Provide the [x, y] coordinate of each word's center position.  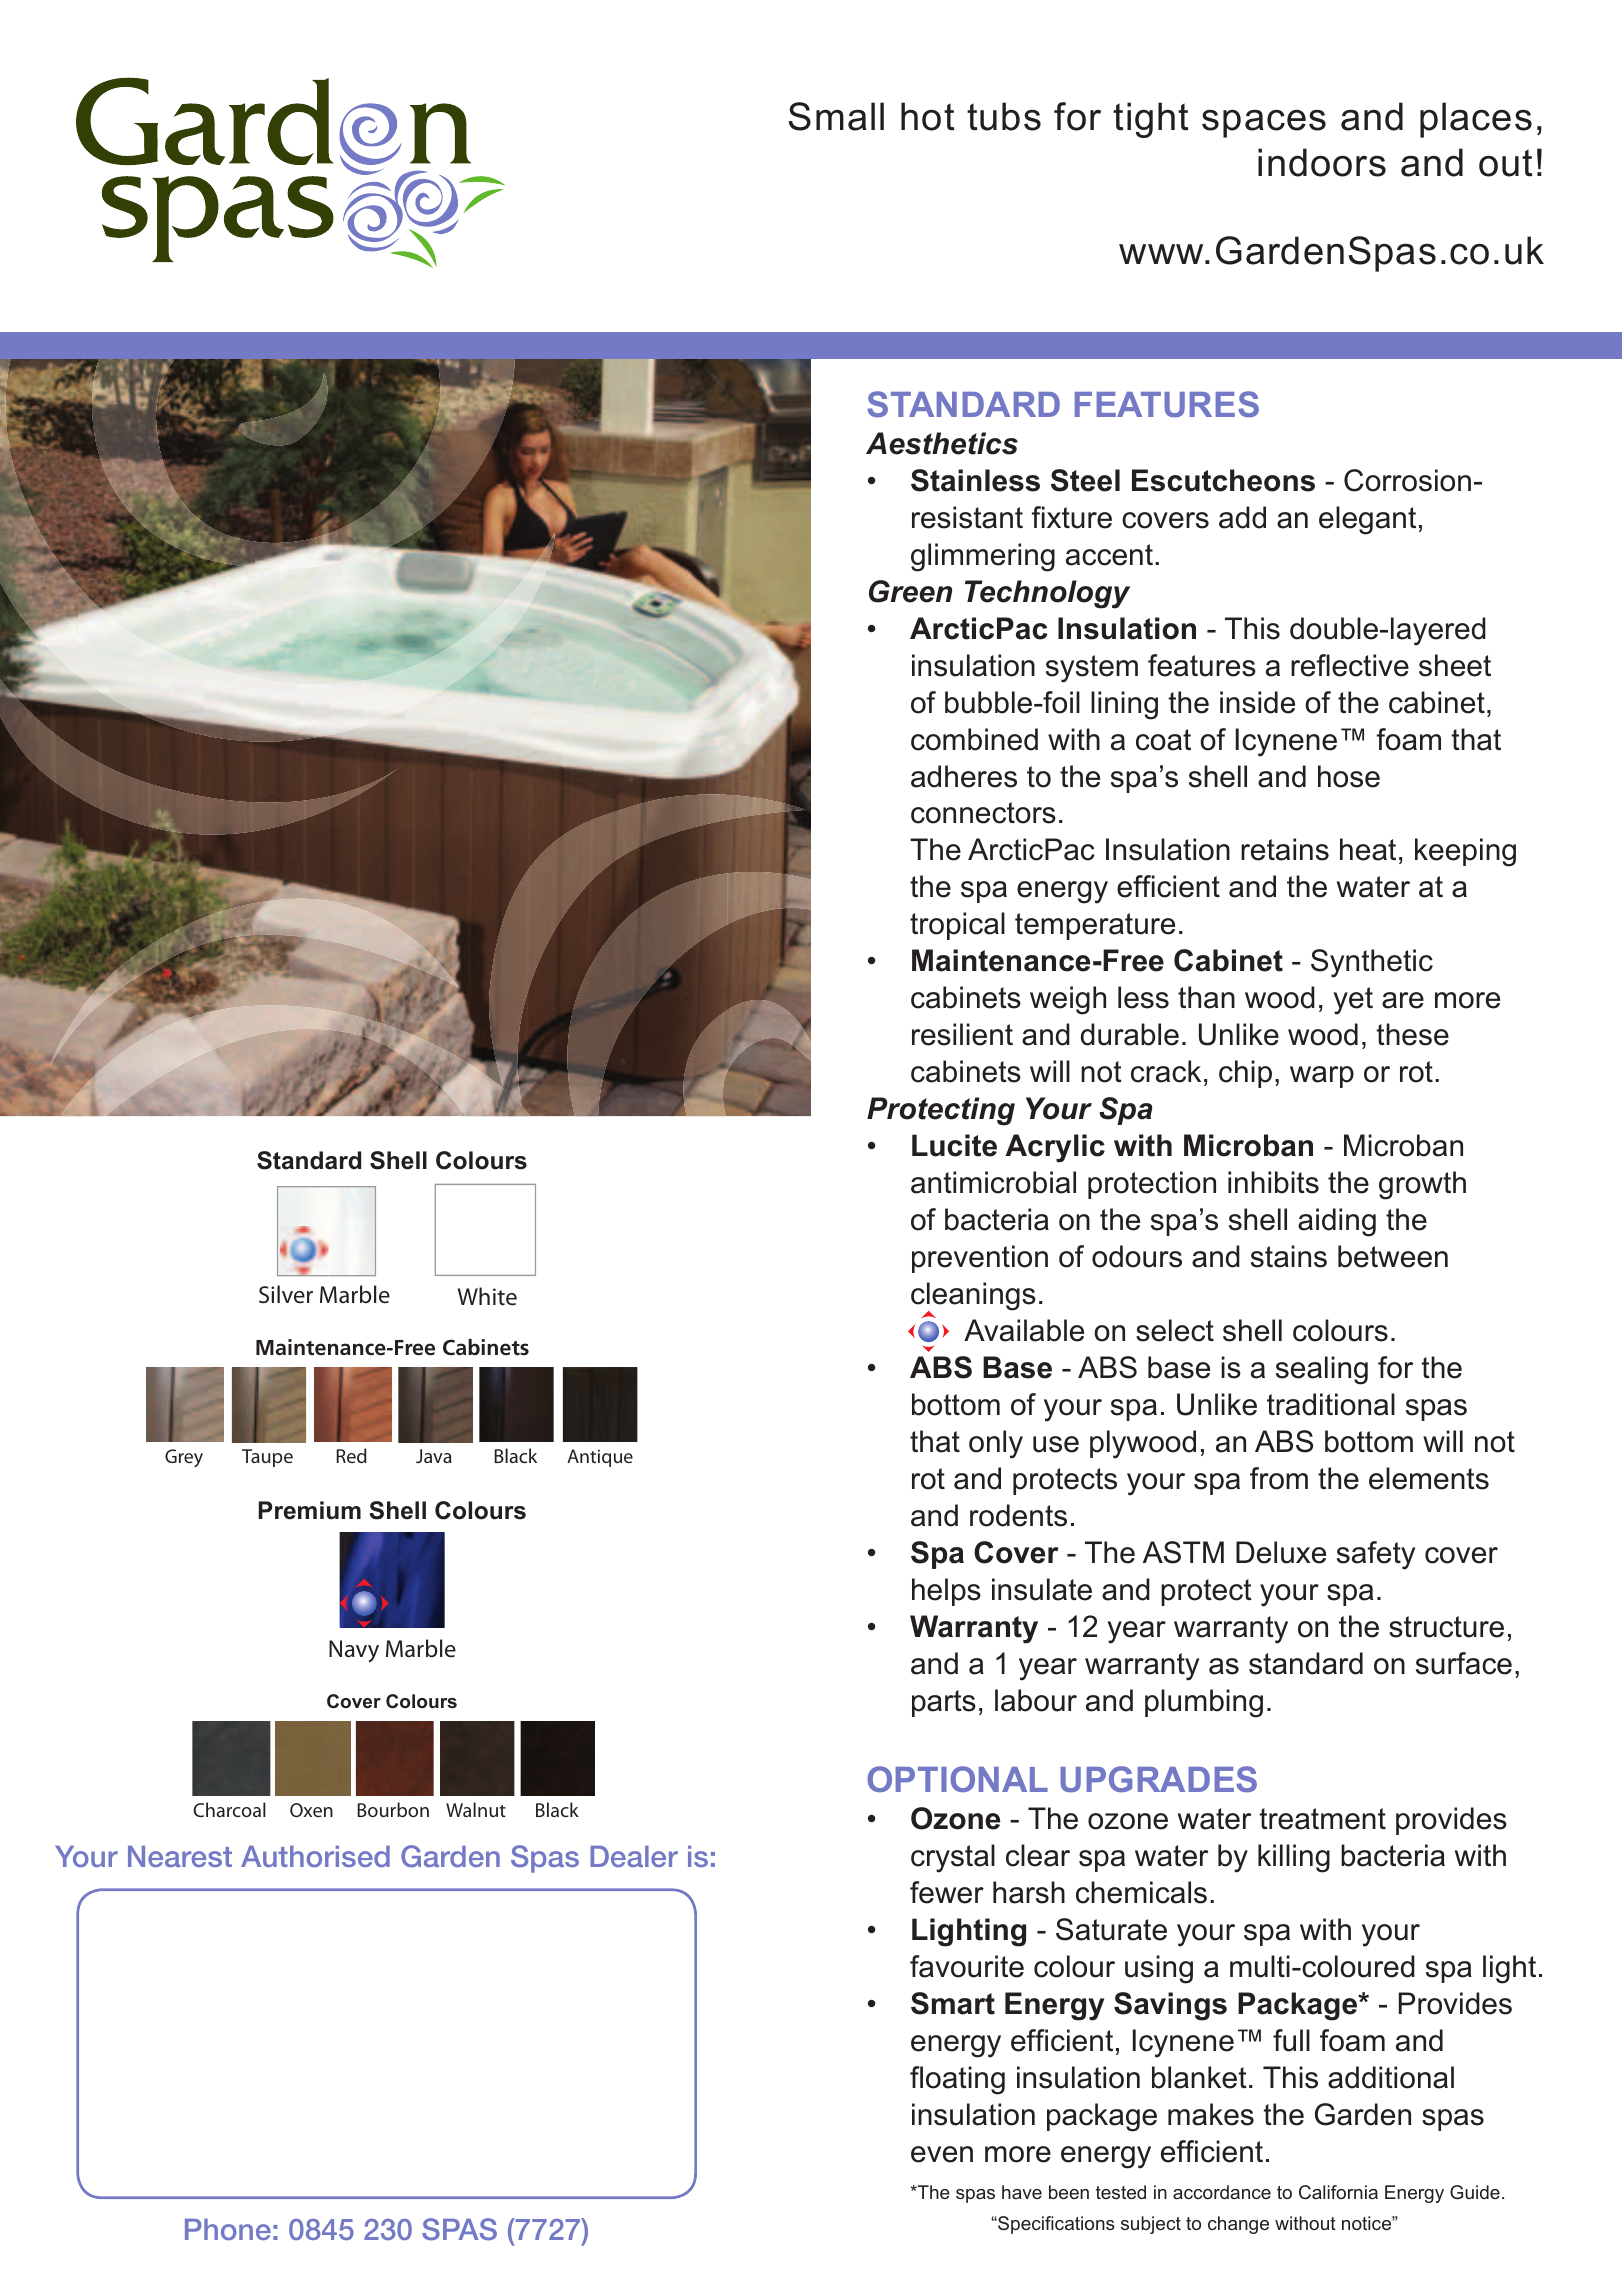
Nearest [180, 1856]
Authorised [315, 1856]
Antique [600, 1458]
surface [1464, 1663]
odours [1137, 1256]
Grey [184, 1458]
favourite [967, 1966]
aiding [1337, 1222]
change [1238, 2225]
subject [1151, 2225]
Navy [354, 1651]
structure [1446, 1627]
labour [1036, 1700]
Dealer [634, 1856]
